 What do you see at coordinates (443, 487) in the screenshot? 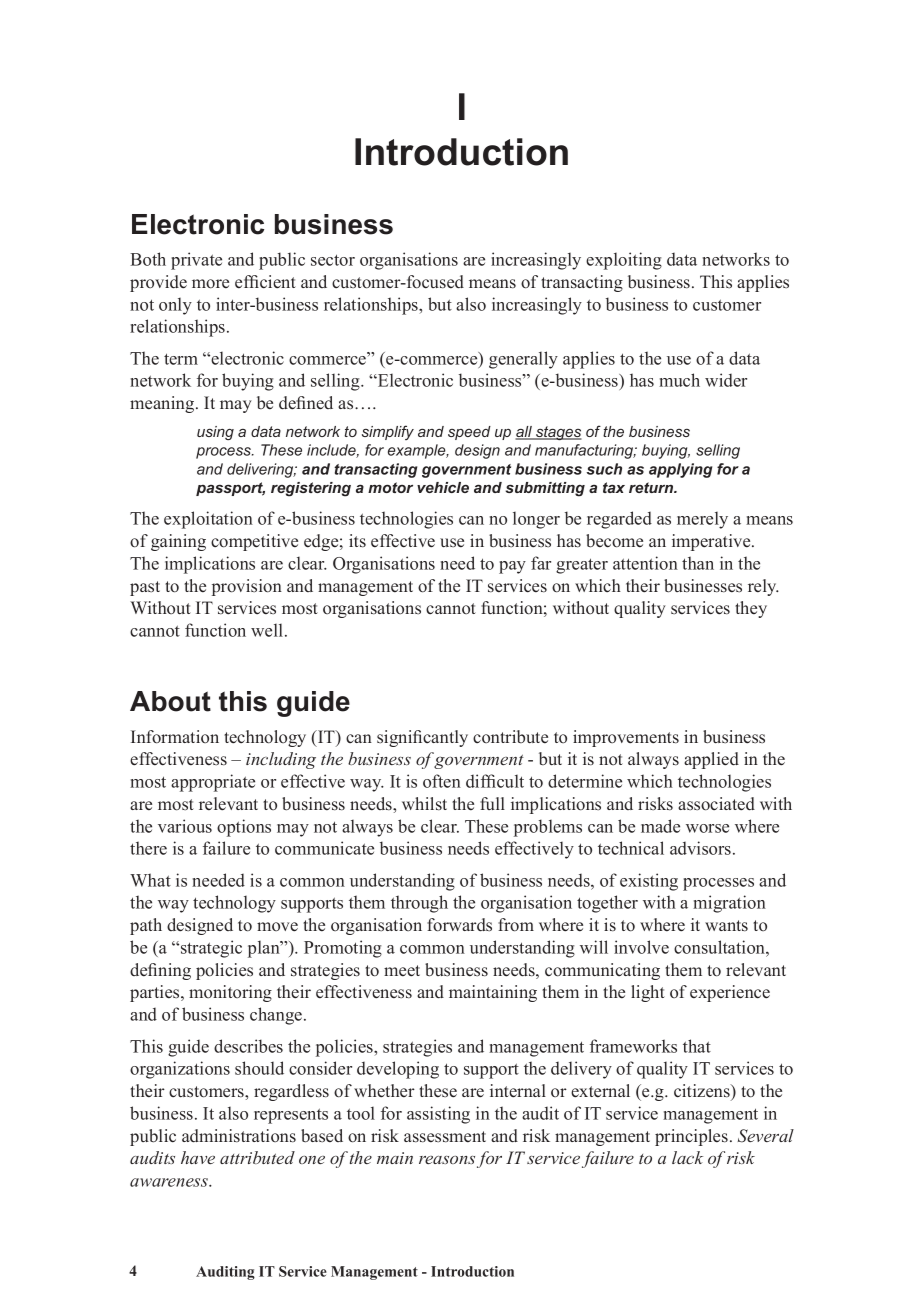
I see `vehicle` at bounding box center [443, 487].
